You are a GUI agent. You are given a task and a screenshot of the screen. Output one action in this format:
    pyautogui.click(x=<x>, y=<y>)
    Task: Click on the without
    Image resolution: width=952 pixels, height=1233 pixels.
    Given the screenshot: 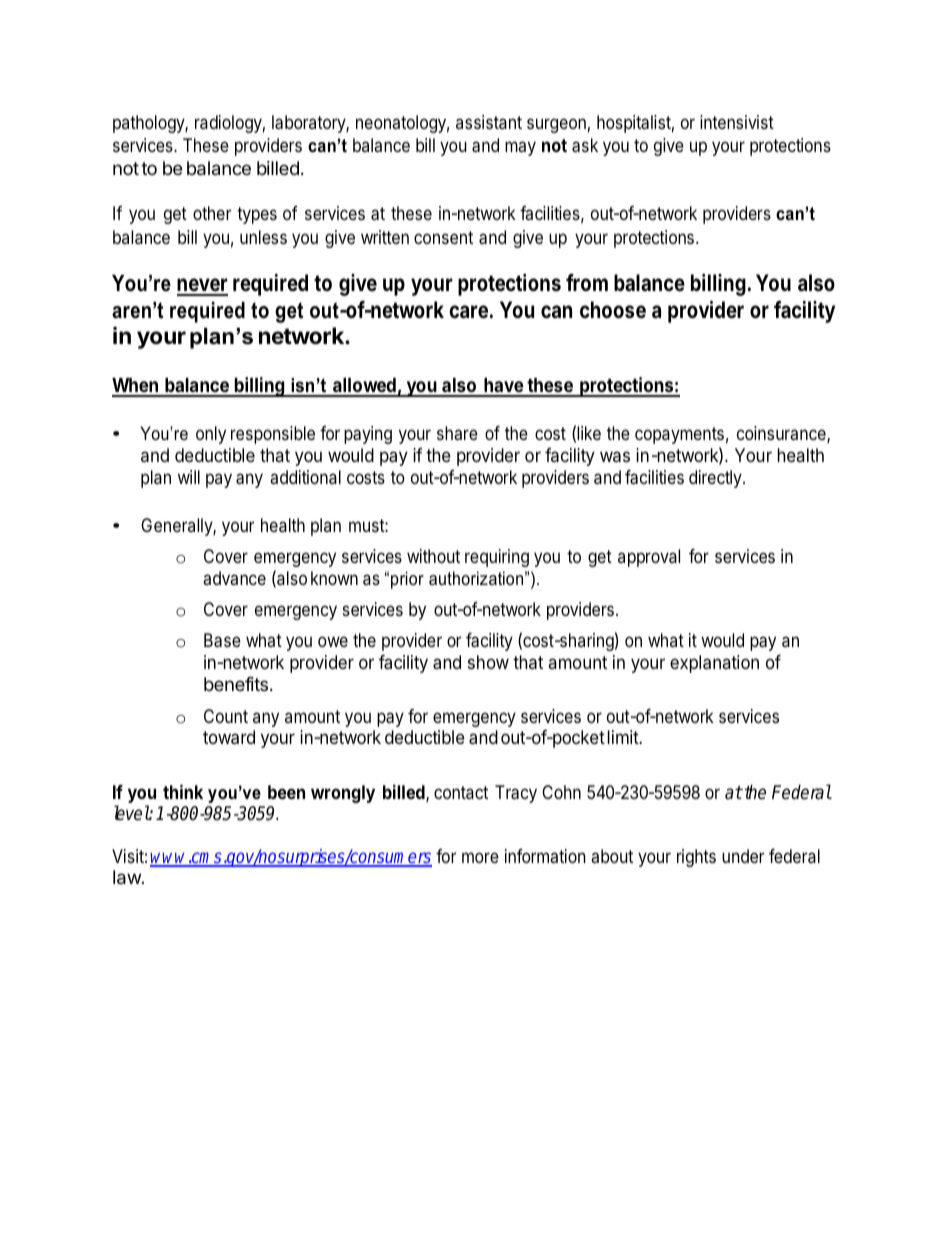 What is the action you would take?
    pyautogui.click(x=433, y=556)
